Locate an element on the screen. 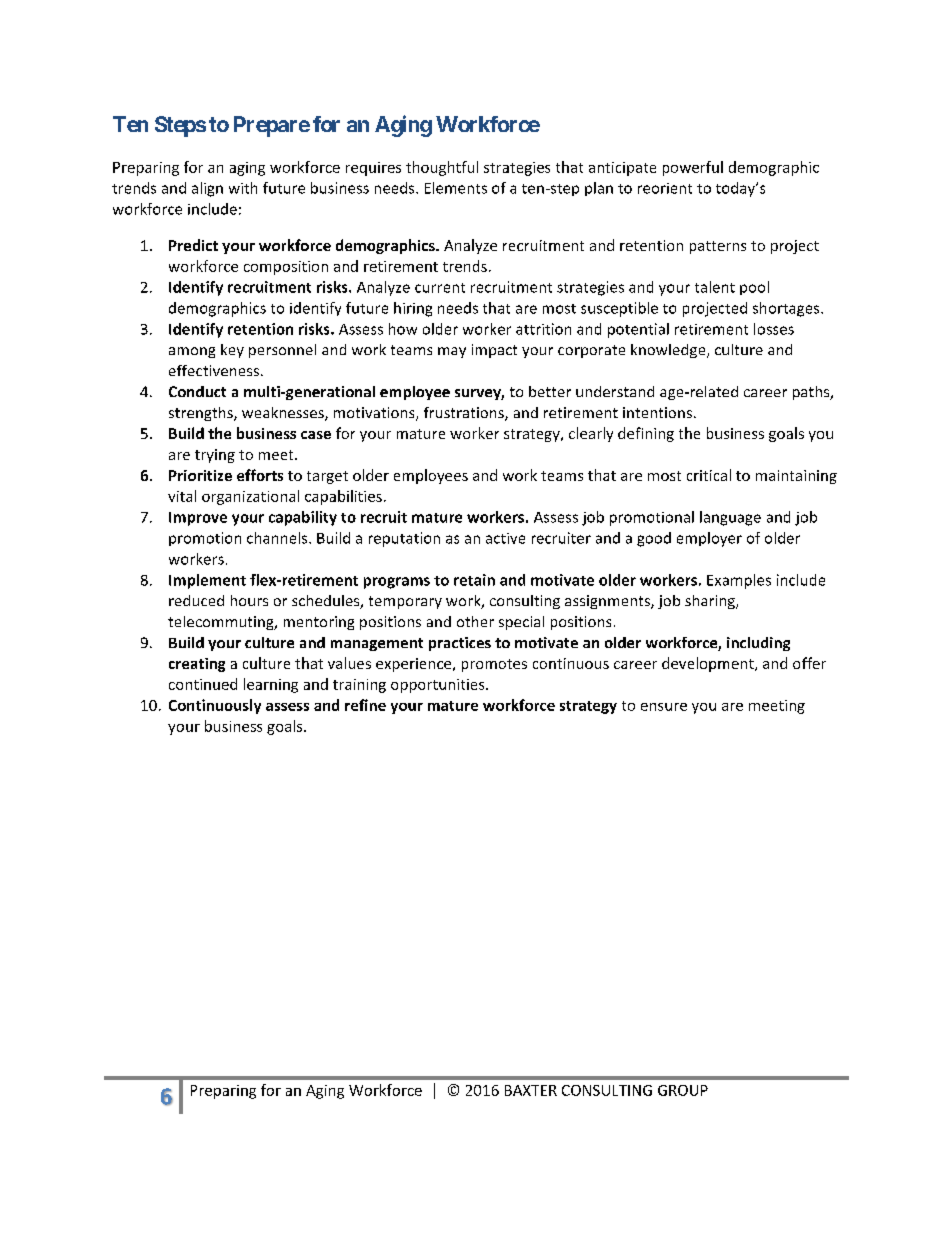 Image resolution: width=952 pixels, height=1233 pixels. BAXTER is located at coordinates (531, 1090).
